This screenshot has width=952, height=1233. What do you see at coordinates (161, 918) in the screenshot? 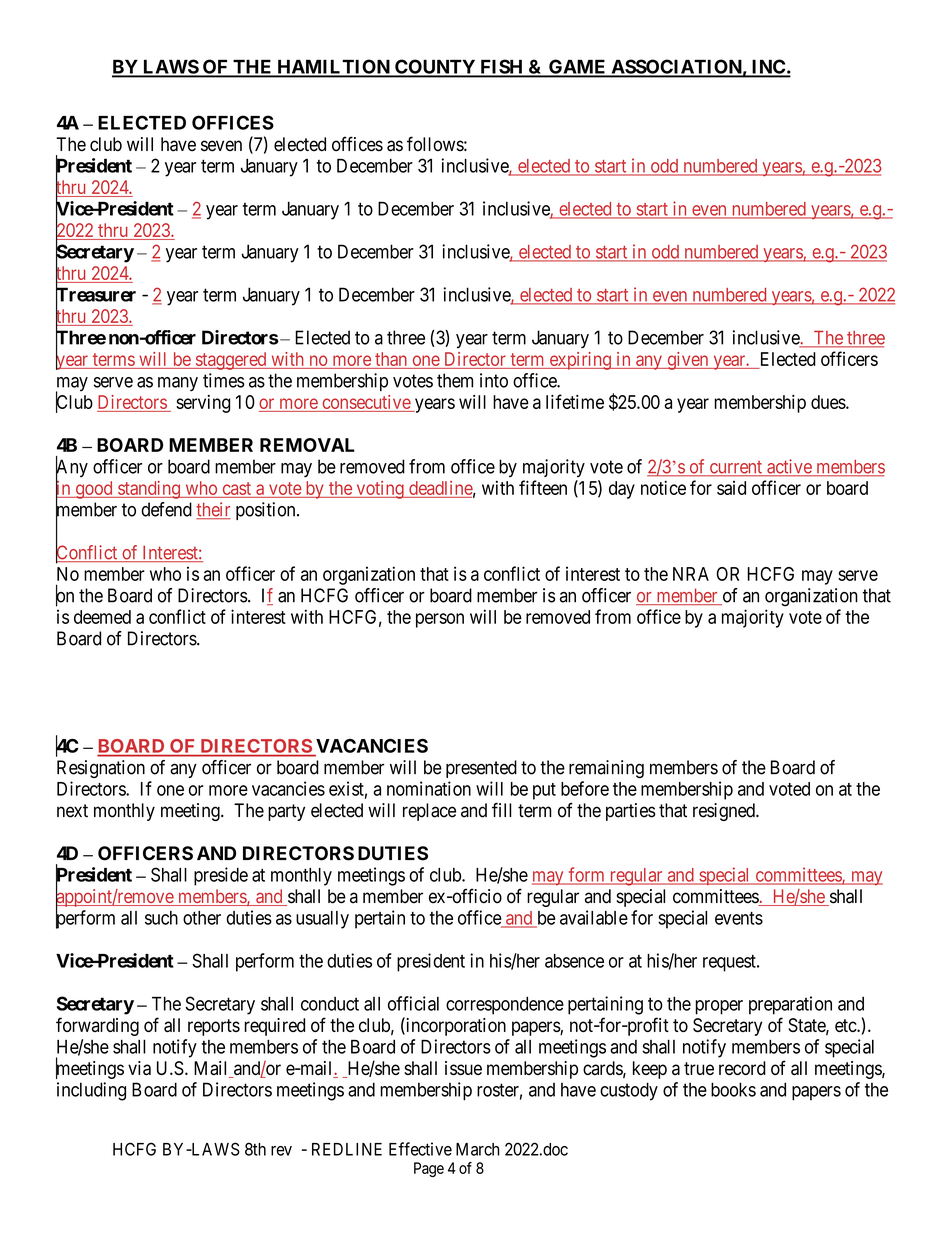
I see `such` at bounding box center [161, 918].
